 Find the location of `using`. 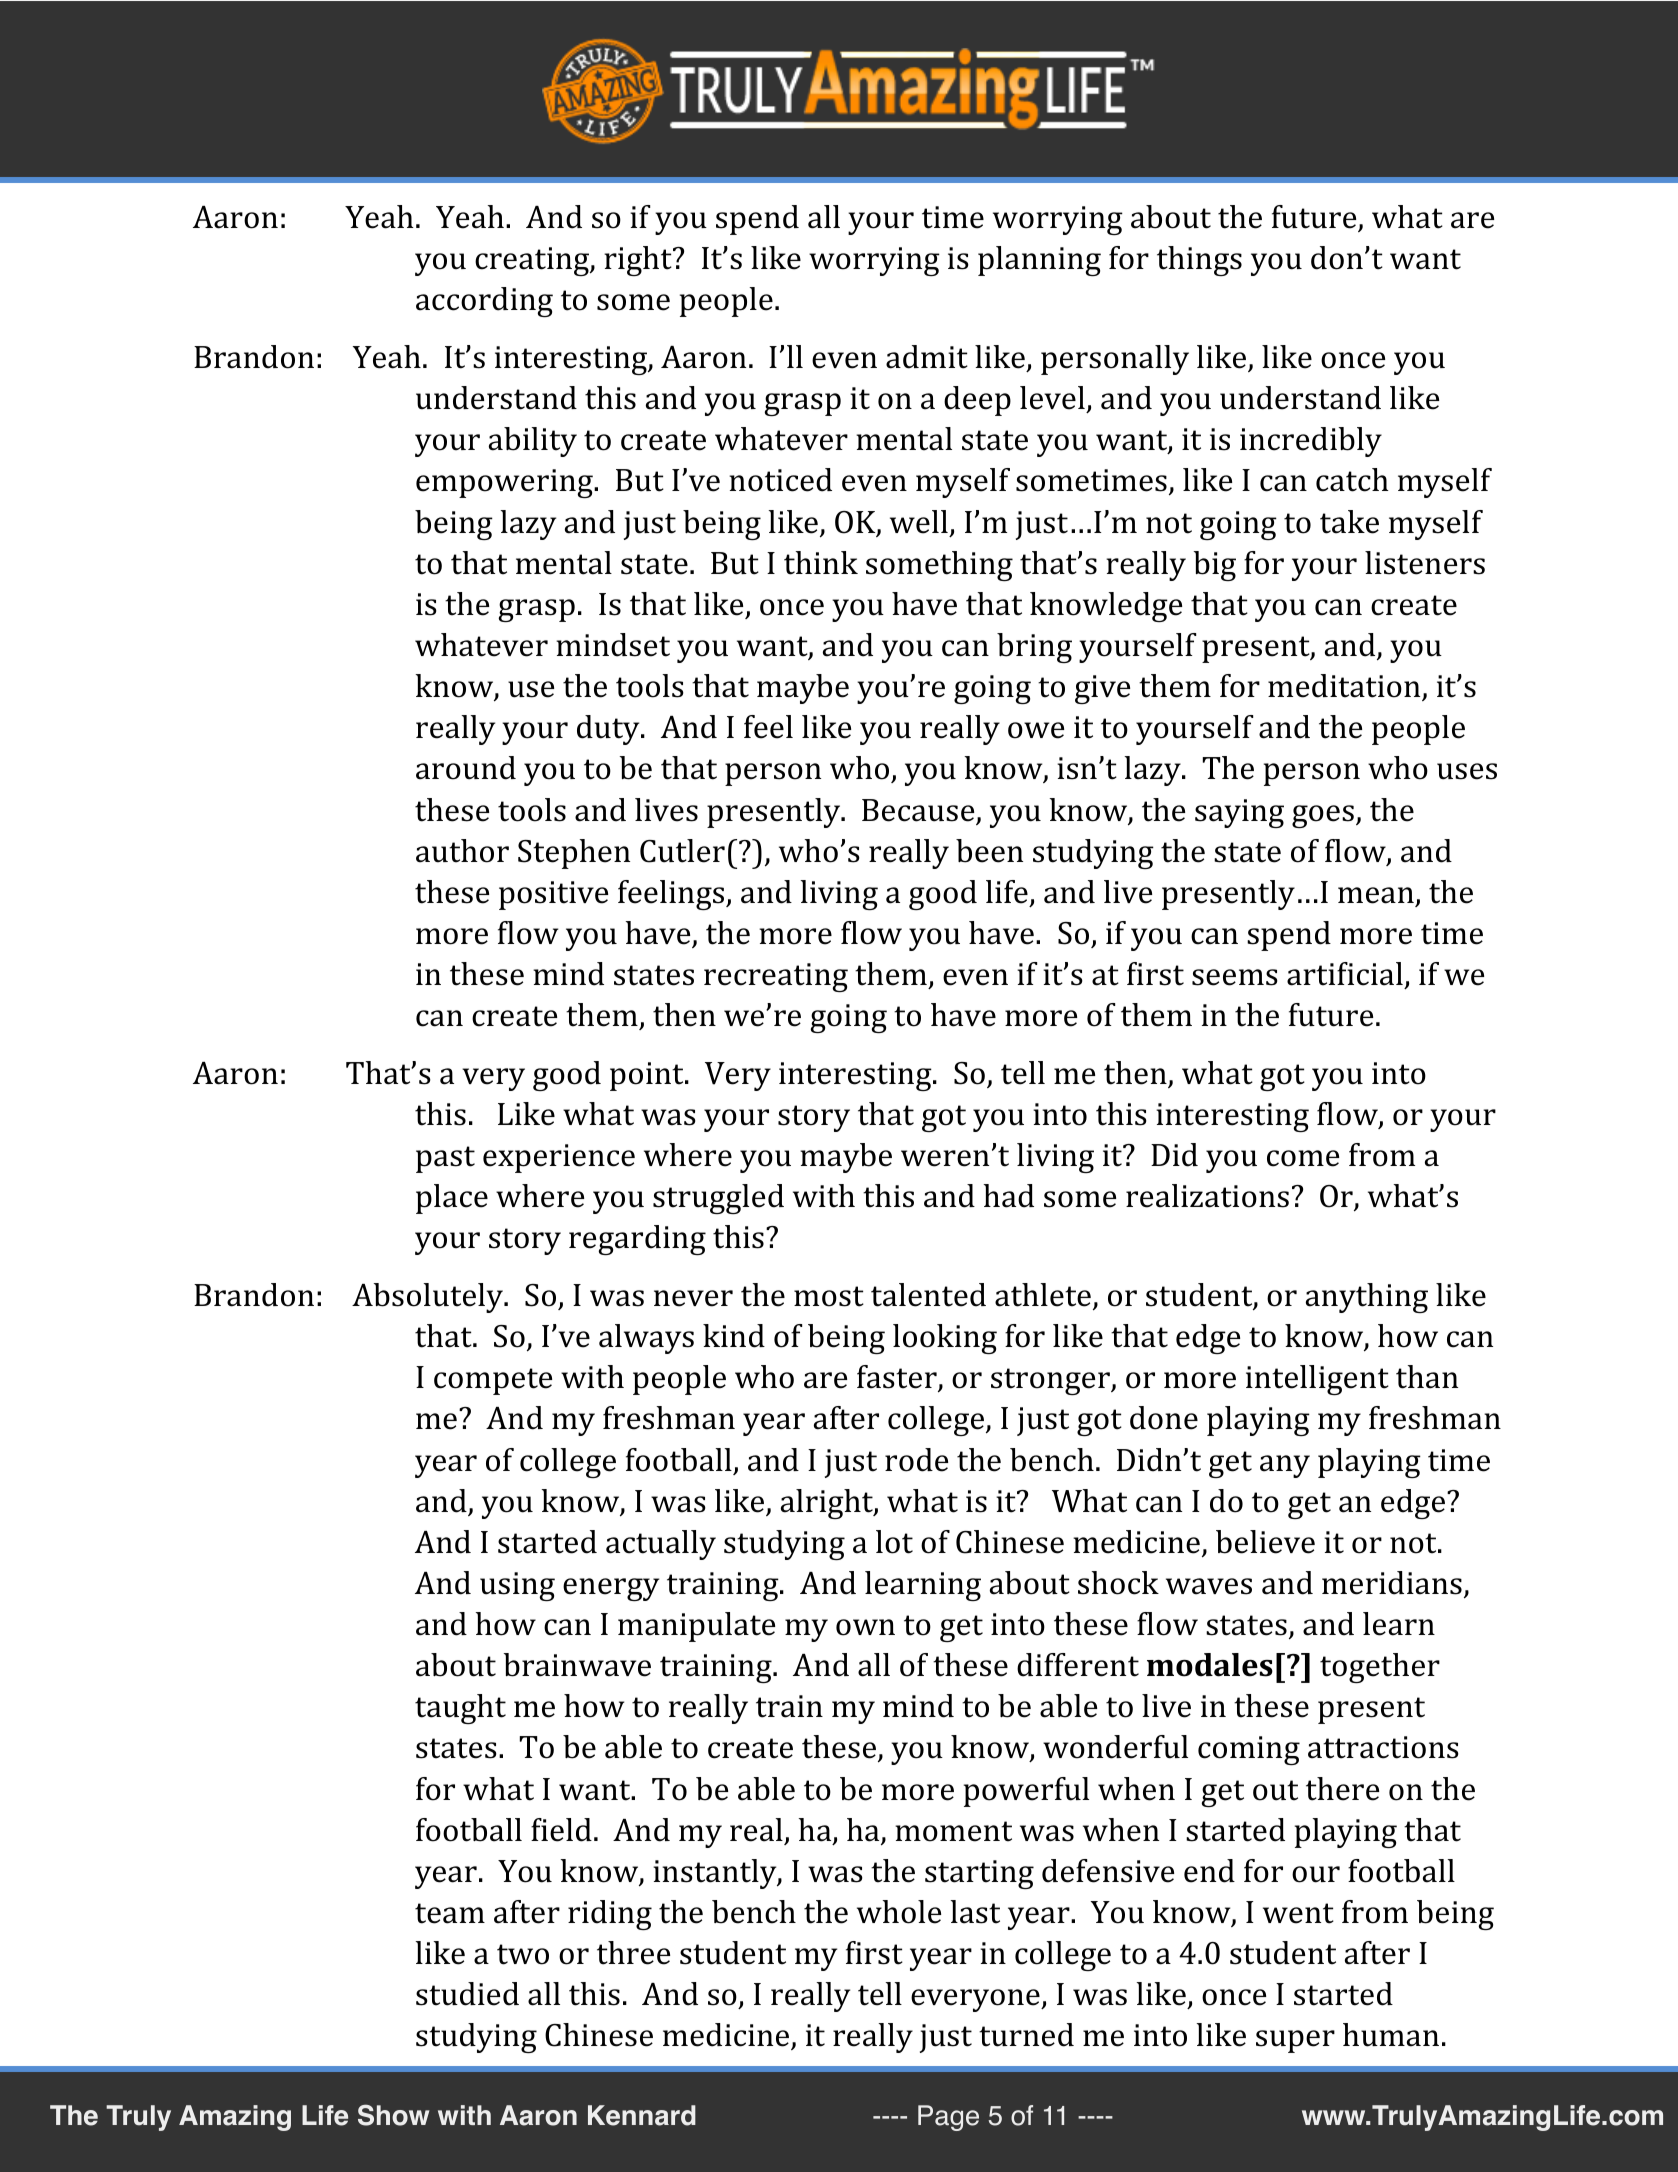

using is located at coordinates (517, 1586).
